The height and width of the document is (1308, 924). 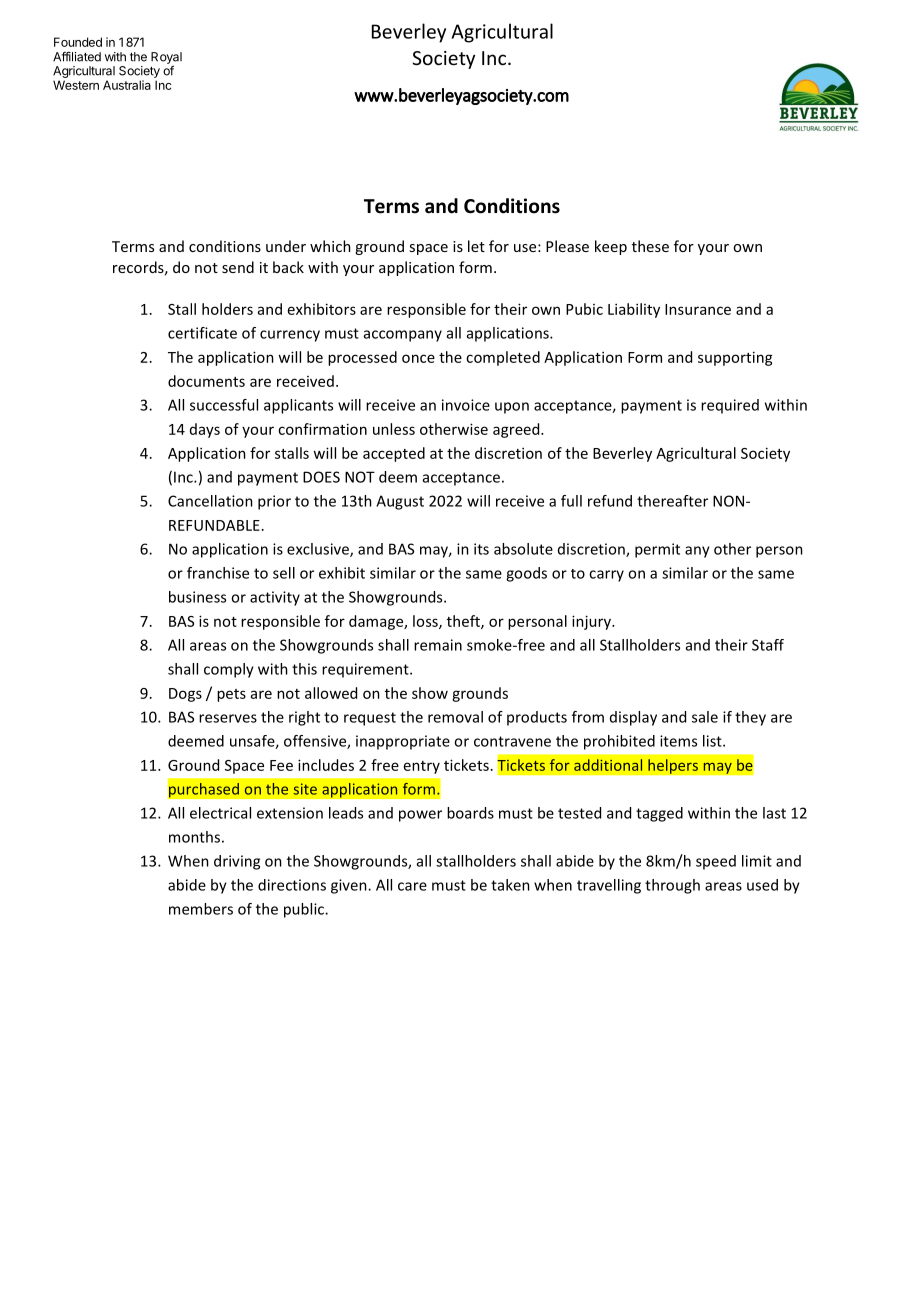 I want to click on Royal, so click(x=166, y=59).
